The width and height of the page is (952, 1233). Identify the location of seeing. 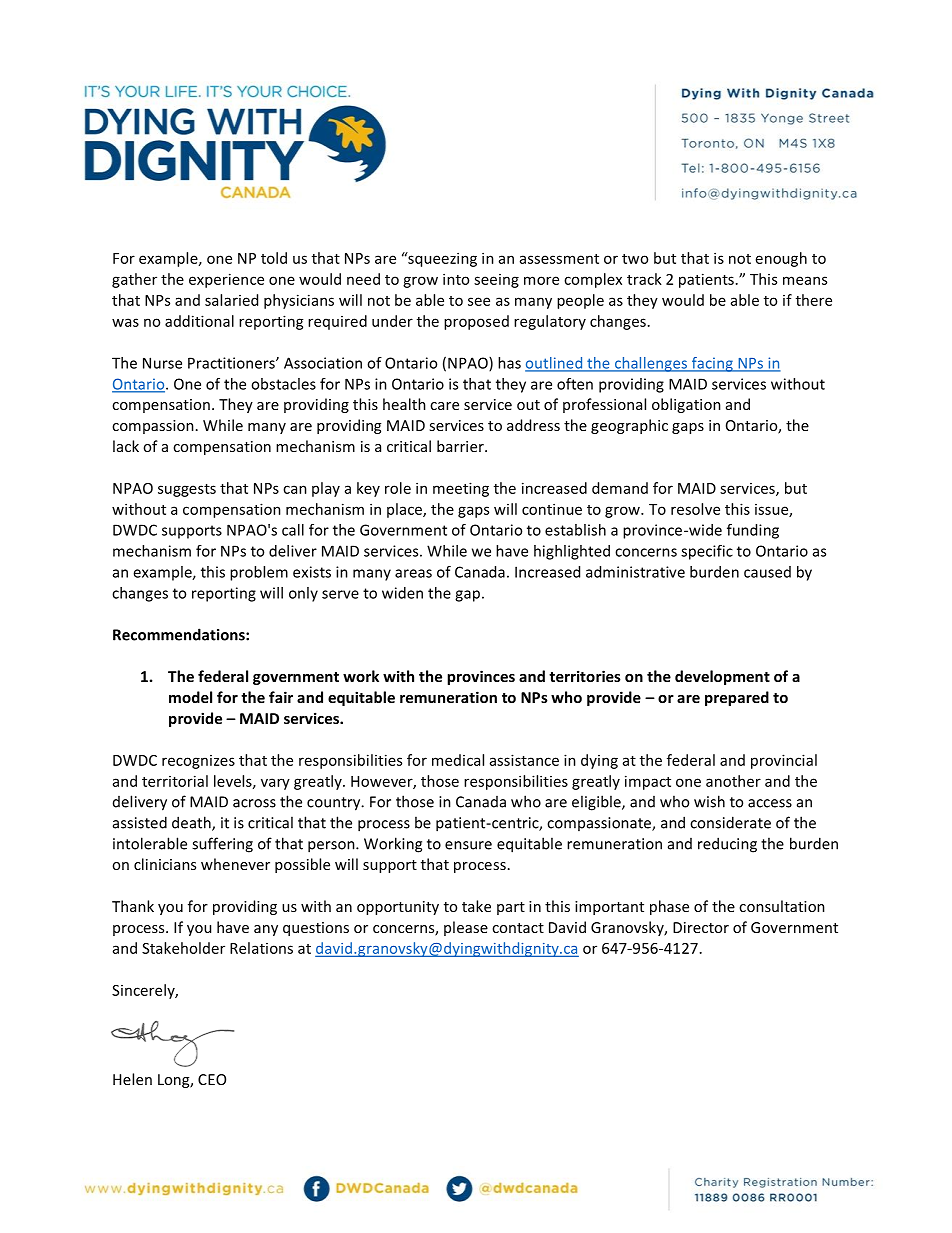
(496, 281).
